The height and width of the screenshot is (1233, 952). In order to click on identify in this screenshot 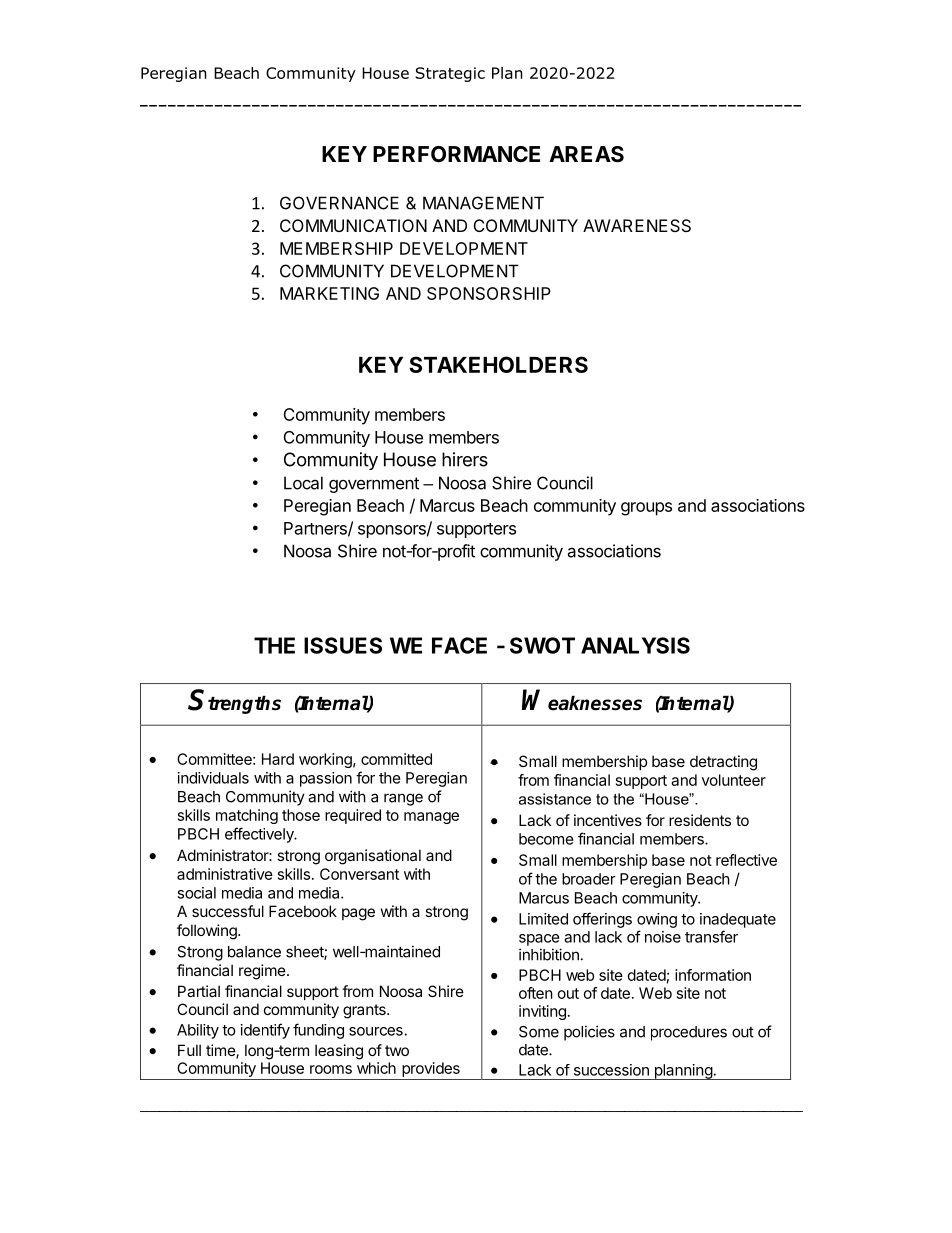, I will do `click(265, 1031)`.
